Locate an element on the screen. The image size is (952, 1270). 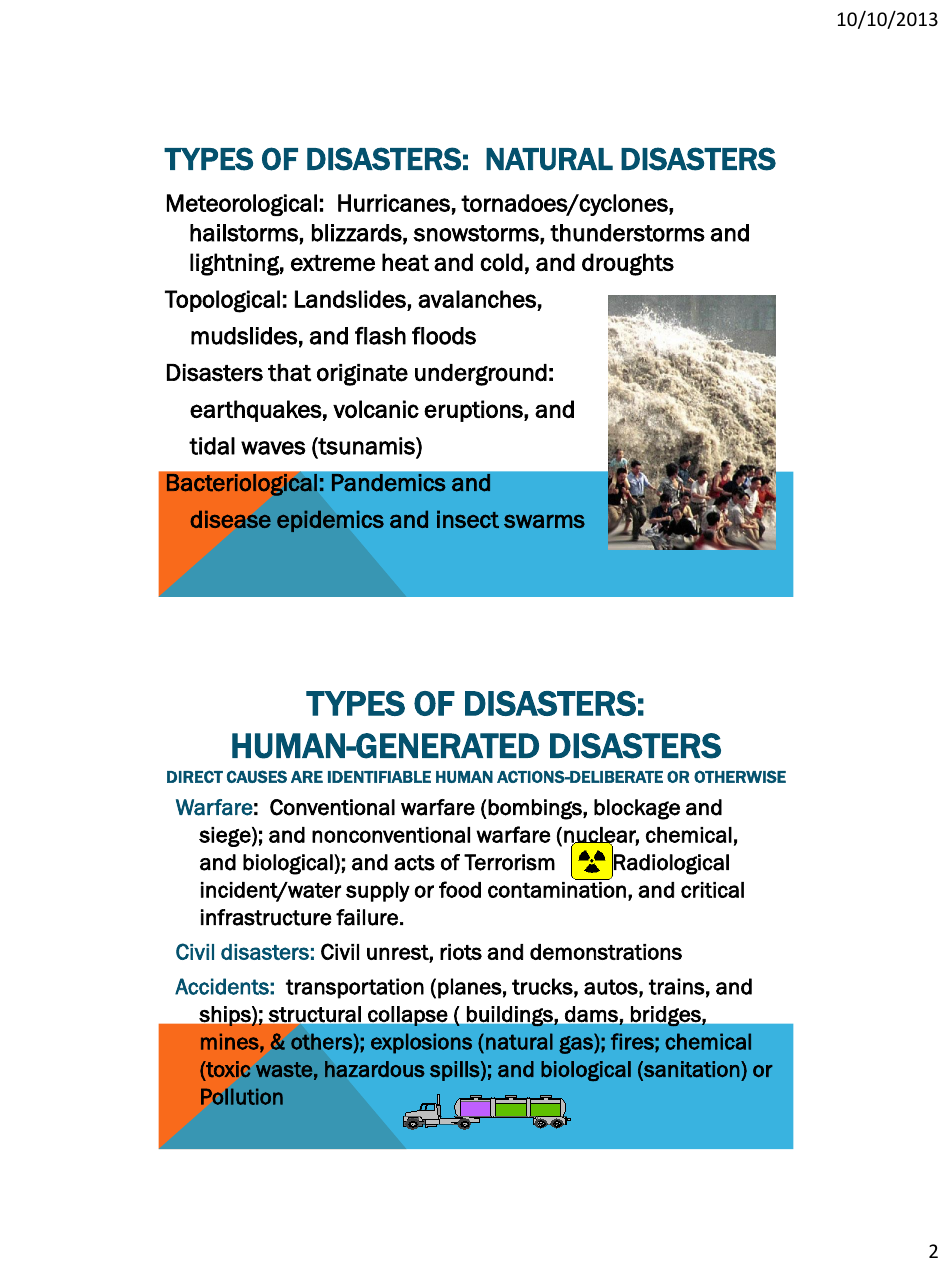
hailstorms is located at coordinates (244, 233).
